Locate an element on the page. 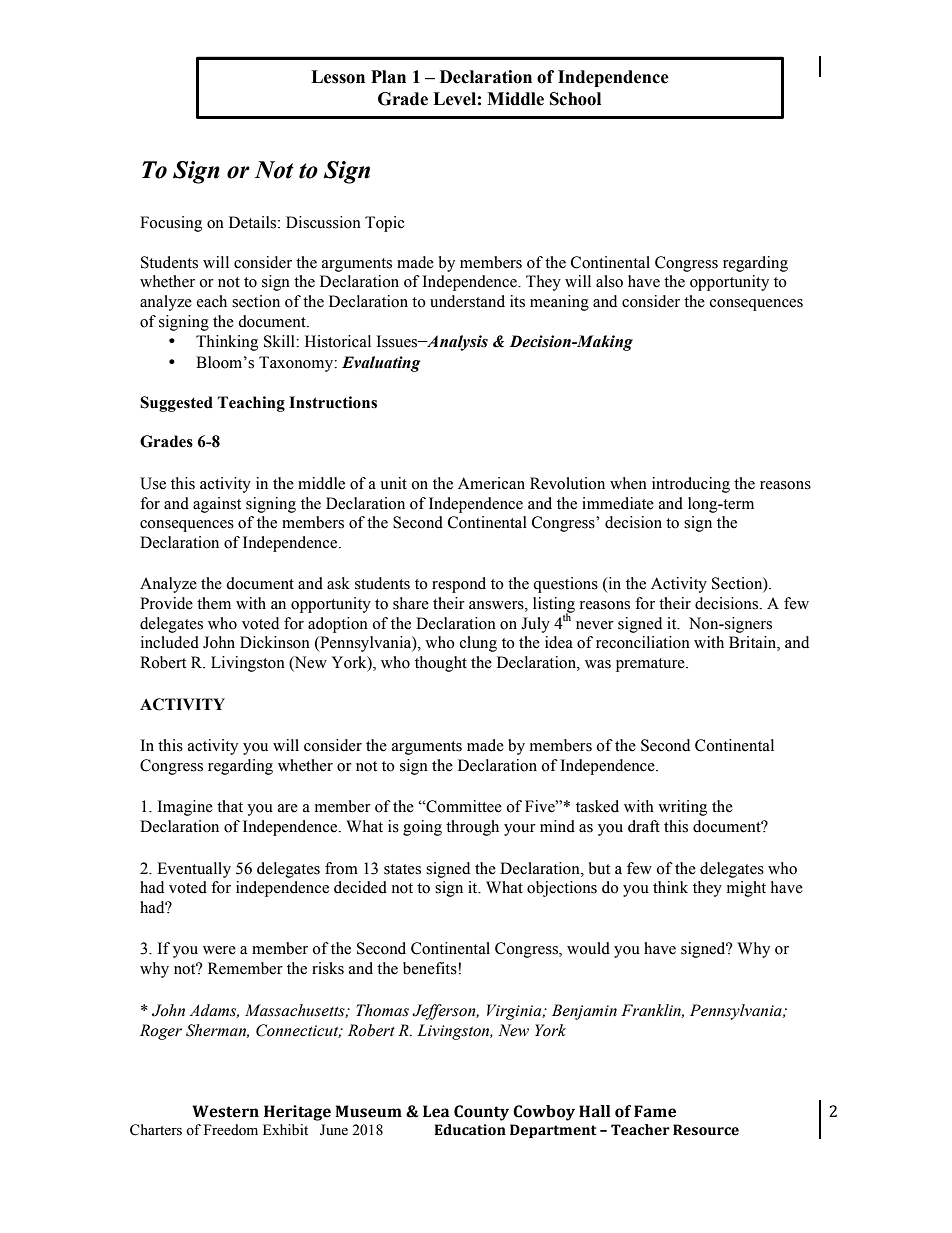 The image size is (952, 1233). Plan is located at coordinates (388, 77).
